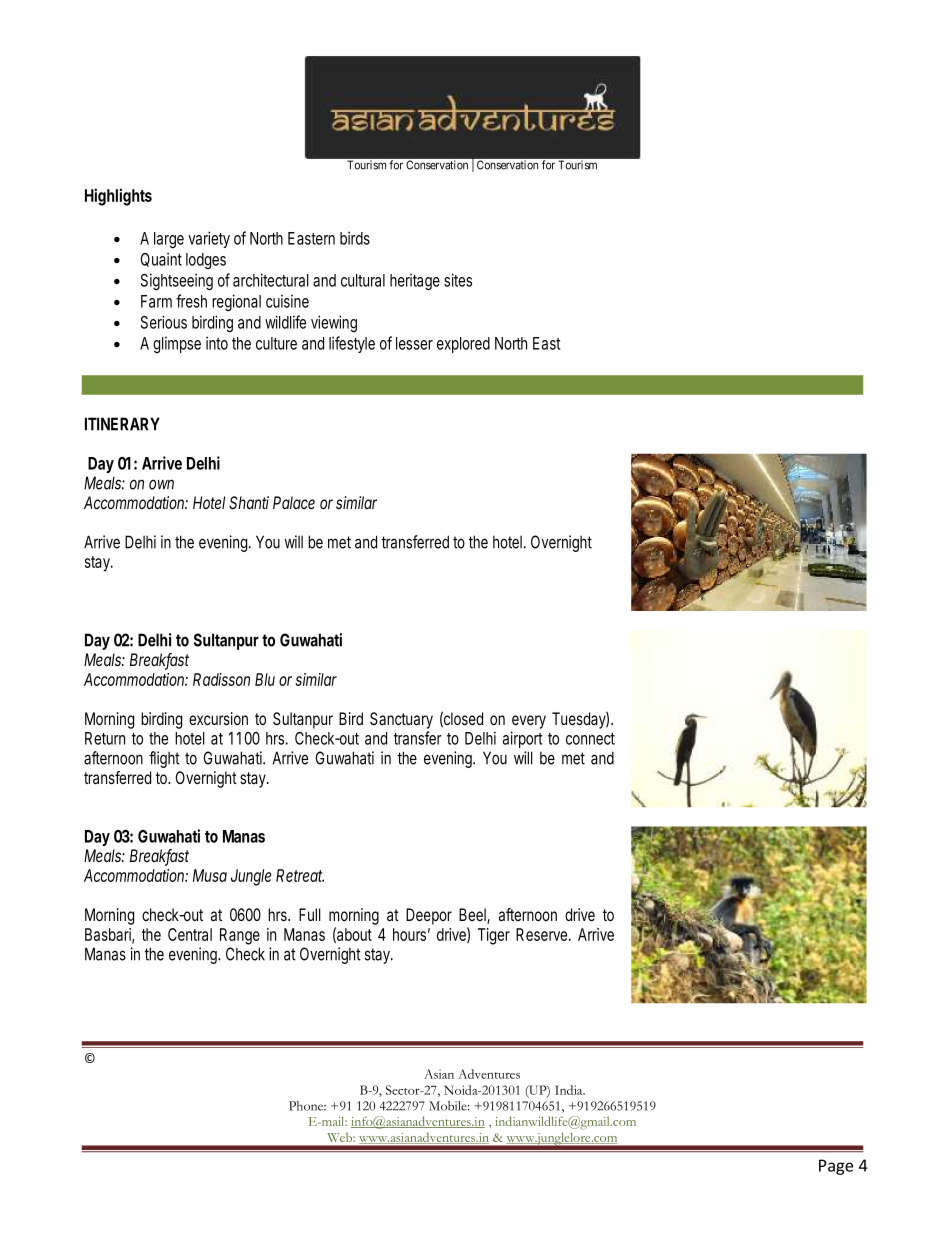 The height and width of the screenshot is (1233, 952). Describe the element at coordinates (294, 502) in the screenshot. I see `Palace` at that location.
